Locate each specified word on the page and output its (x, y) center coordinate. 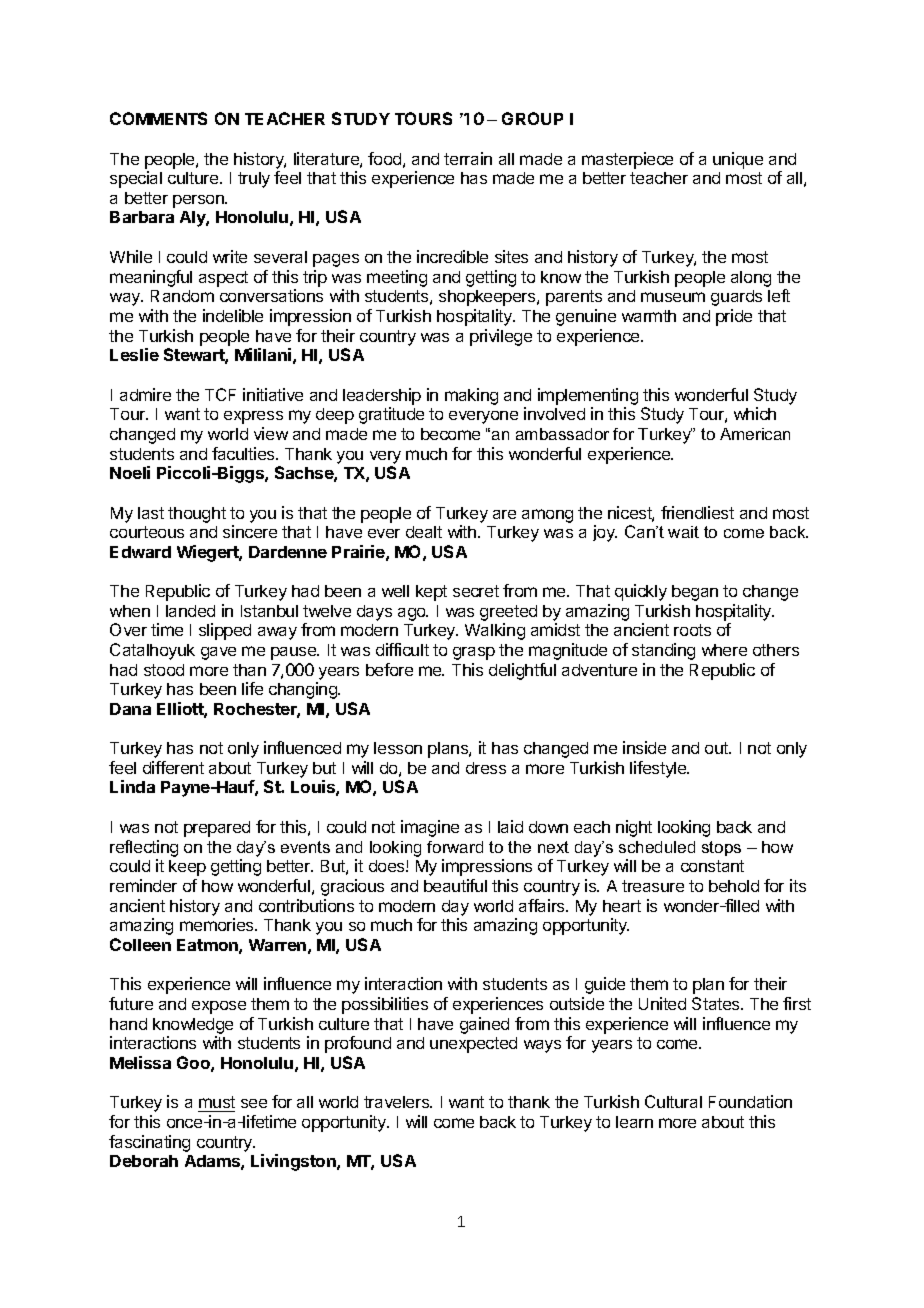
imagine (430, 828)
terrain (468, 158)
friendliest (697, 512)
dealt (424, 532)
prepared (217, 829)
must (217, 1102)
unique (738, 160)
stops (721, 848)
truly (254, 180)
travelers (397, 1102)
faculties (244, 453)
